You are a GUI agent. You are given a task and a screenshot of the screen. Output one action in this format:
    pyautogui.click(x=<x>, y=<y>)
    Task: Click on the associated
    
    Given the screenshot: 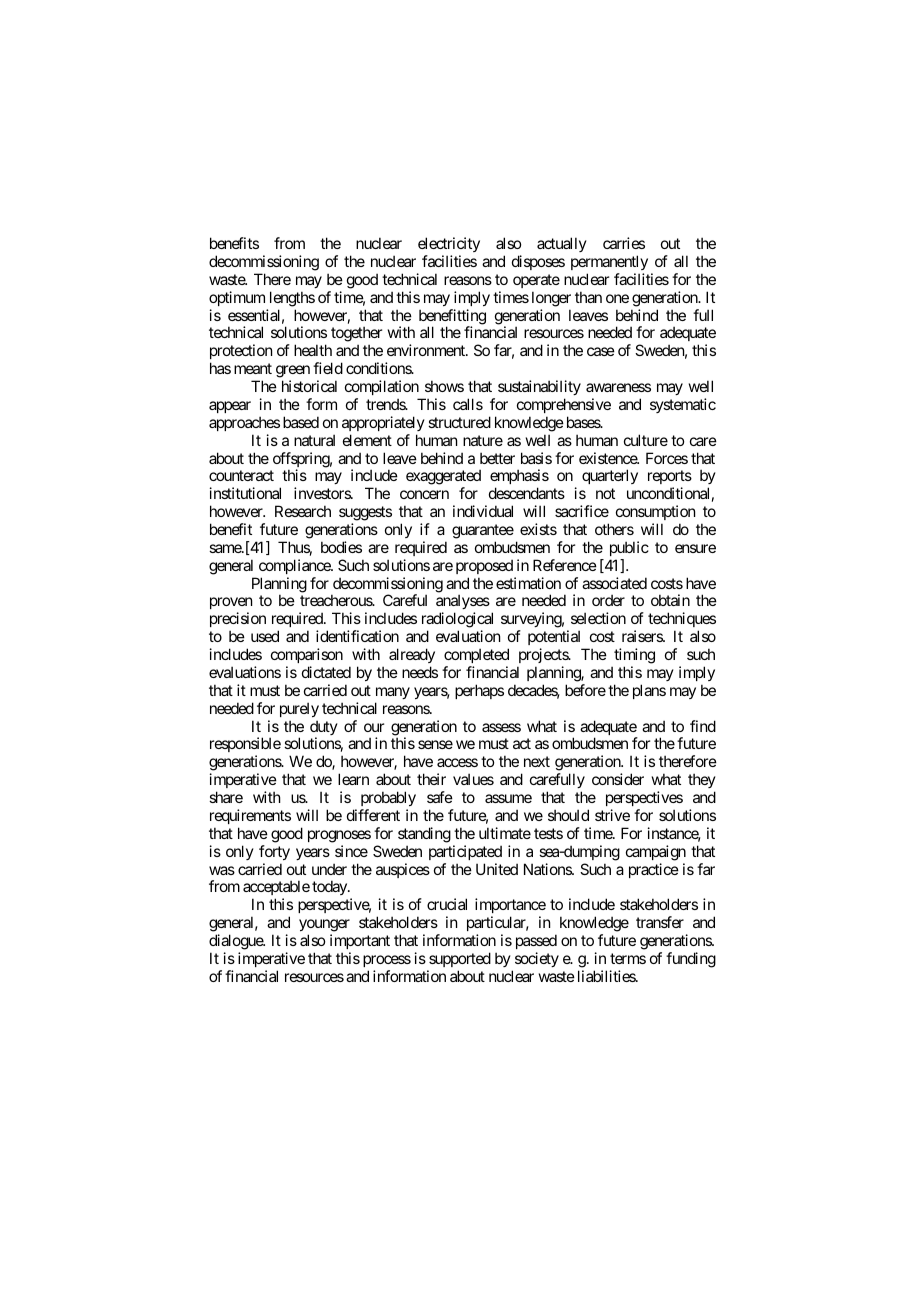 What is the action you would take?
    pyautogui.click(x=614, y=583)
